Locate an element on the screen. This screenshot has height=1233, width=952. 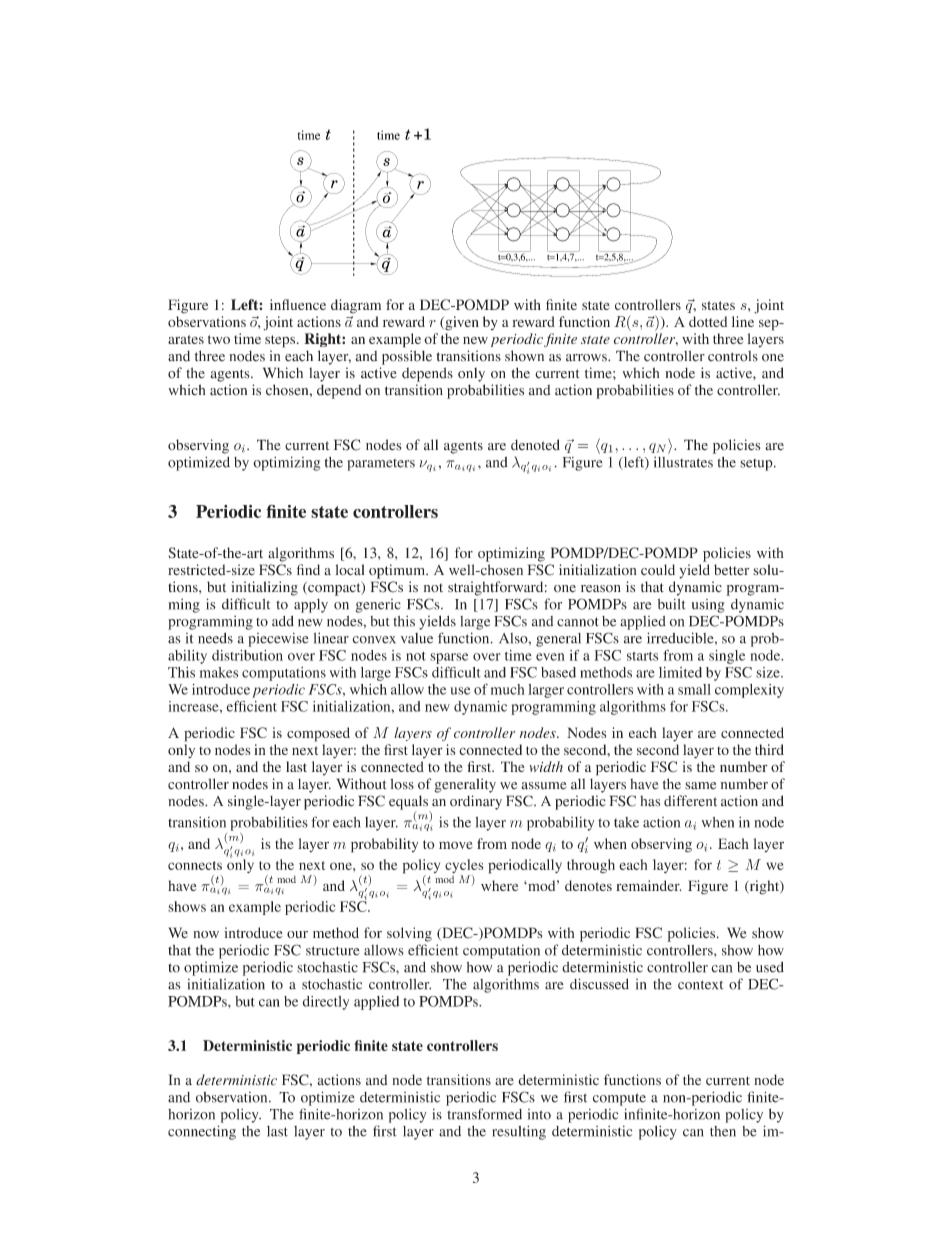
small is located at coordinates (694, 689).
